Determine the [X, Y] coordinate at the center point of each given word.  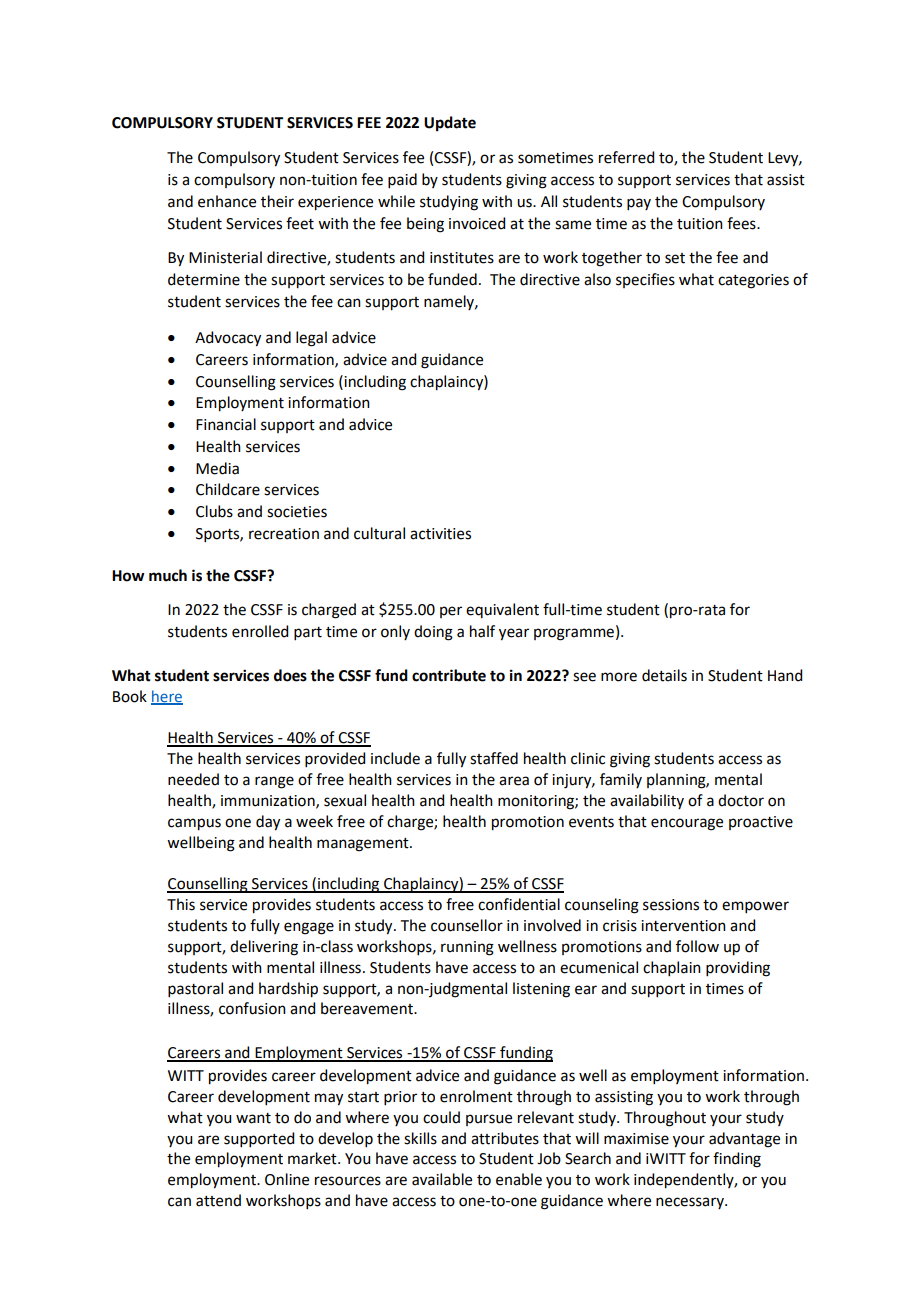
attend [218, 1200]
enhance [227, 201]
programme [574, 634]
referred [626, 157]
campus [194, 824]
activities [440, 534]
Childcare [228, 489]
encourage [687, 824]
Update [450, 124]
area [514, 781]
